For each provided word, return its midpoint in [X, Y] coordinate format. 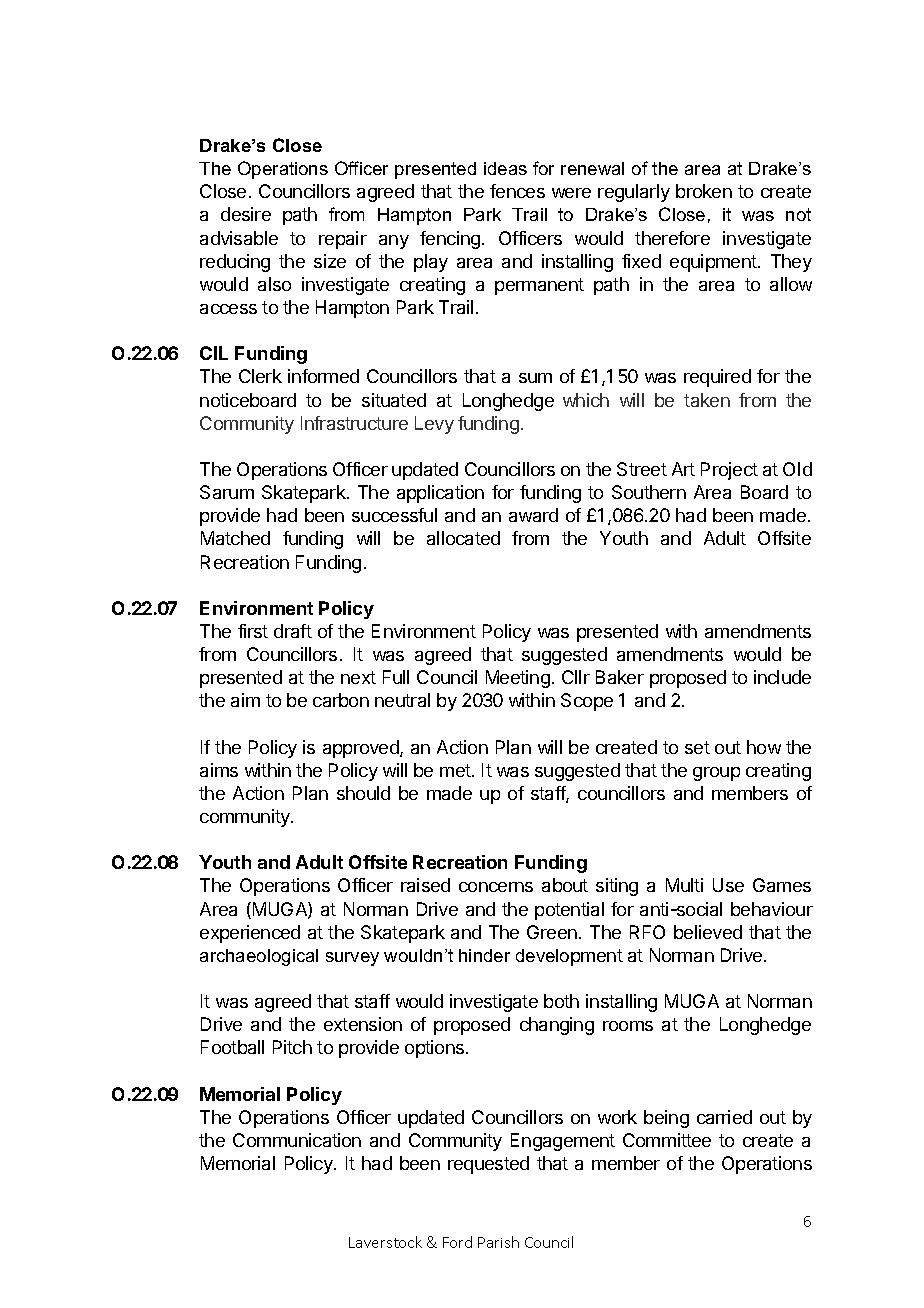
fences [517, 191]
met [456, 770]
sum [535, 378]
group [716, 774]
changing [557, 1026]
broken [704, 191]
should [363, 793]
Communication [297, 1140]
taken [707, 400]
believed [708, 932]
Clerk [260, 376]
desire [246, 214]
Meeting [518, 679]
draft [293, 631]
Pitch [292, 1047]
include [782, 677]
